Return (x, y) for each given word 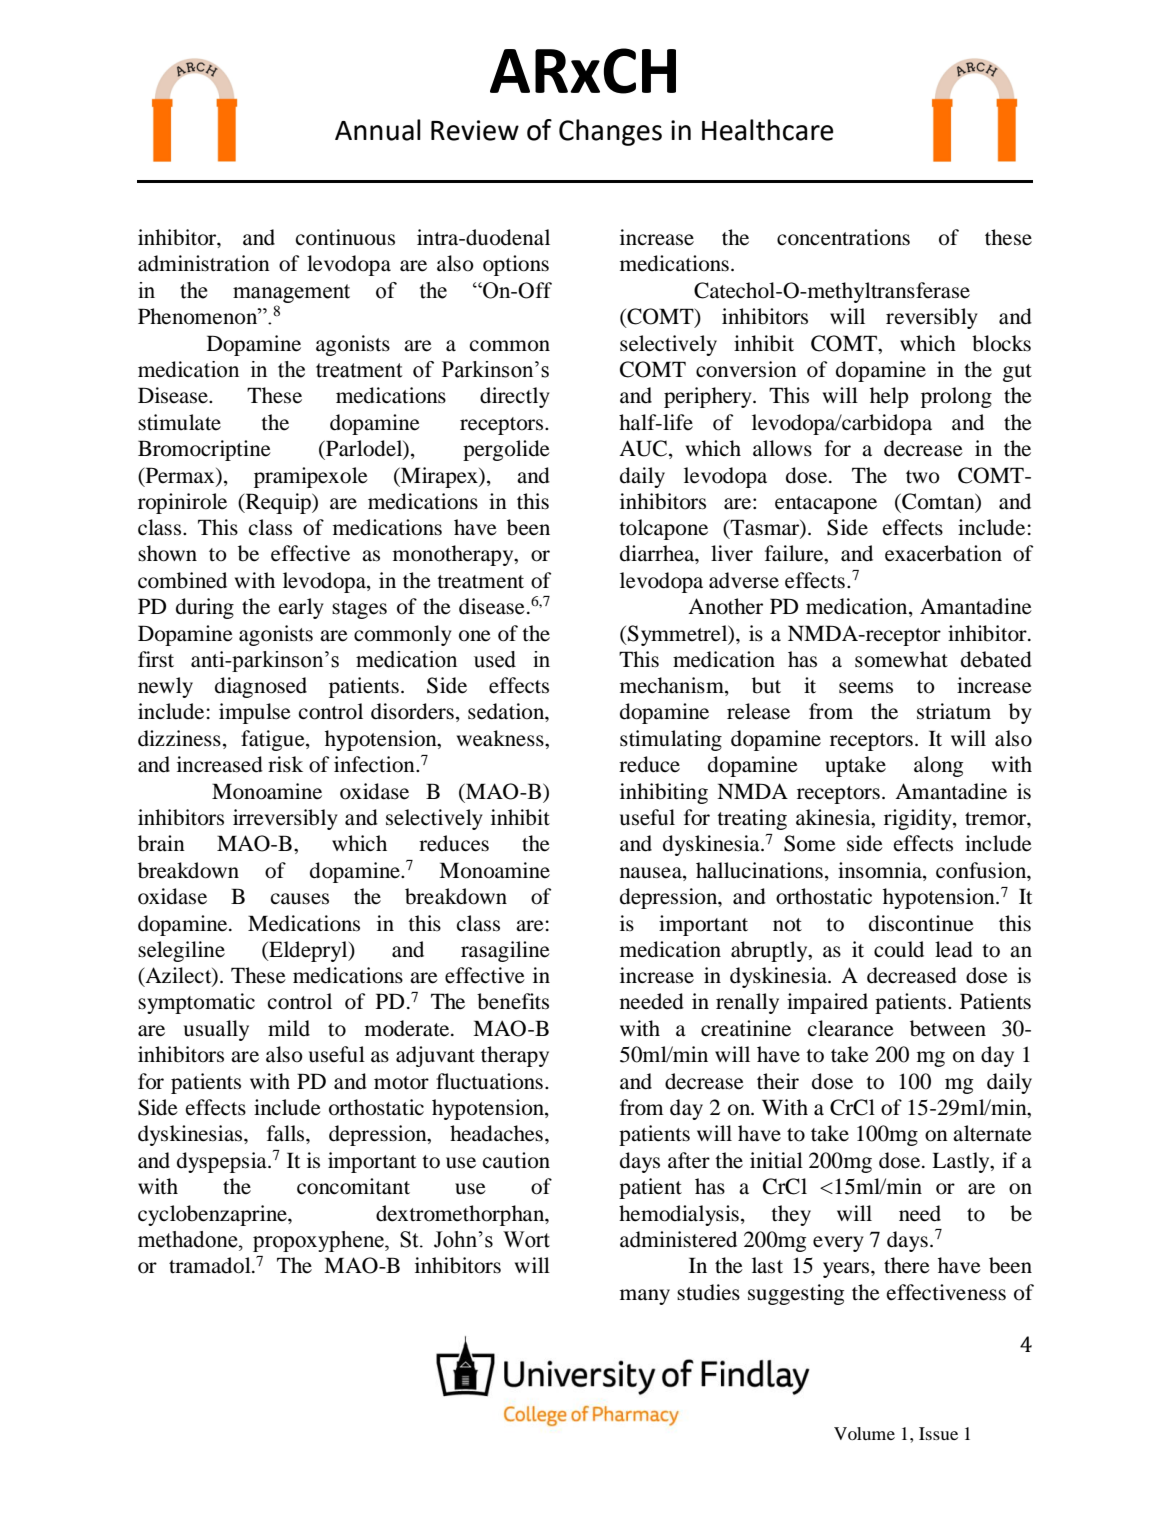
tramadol (211, 1265)
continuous (345, 237)
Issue (938, 1433)
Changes (610, 132)
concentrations (843, 237)
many (645, 1297)
